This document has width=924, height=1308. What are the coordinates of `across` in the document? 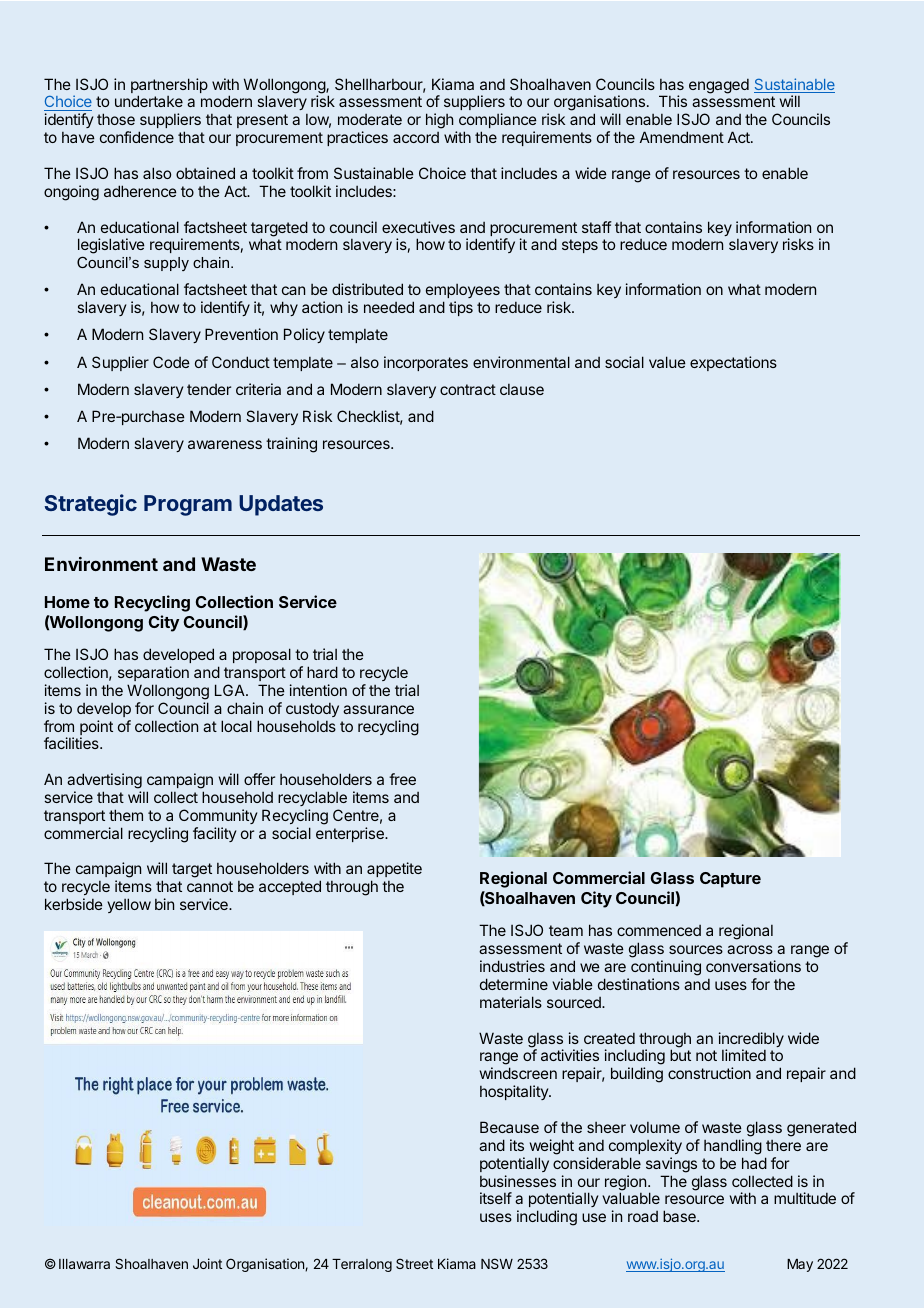 It's located at (750, 949).
